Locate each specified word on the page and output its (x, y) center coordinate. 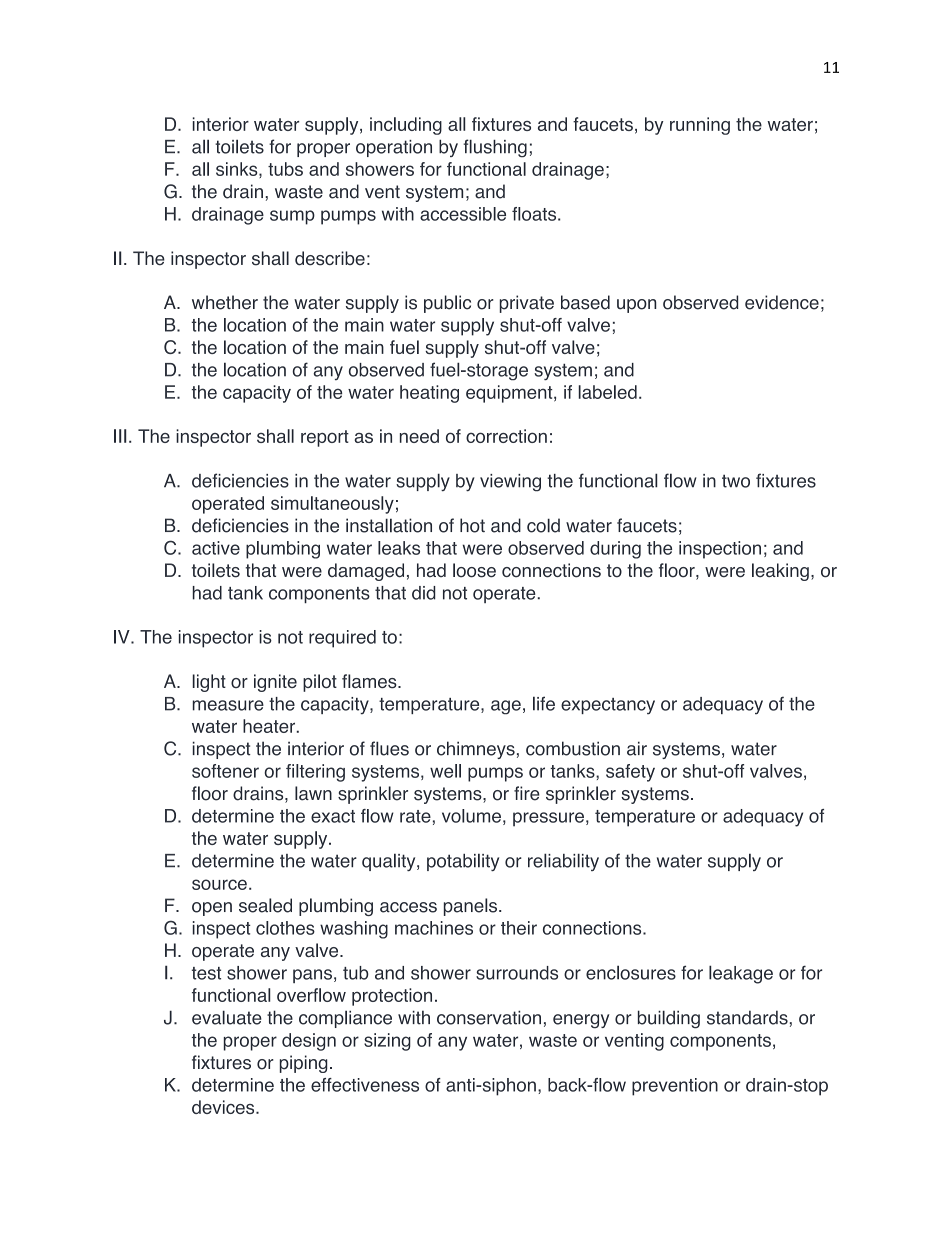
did (424, 593)
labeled (607, 392)
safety (630, 773)
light (209, 683)
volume (471, 816)
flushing (495, 148)
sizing (387, 1042)
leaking (780, 572)
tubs (285, 169)
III (120, 436)
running (700, 126)
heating (429, 394)
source (219, 884)
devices (224, 1107)
